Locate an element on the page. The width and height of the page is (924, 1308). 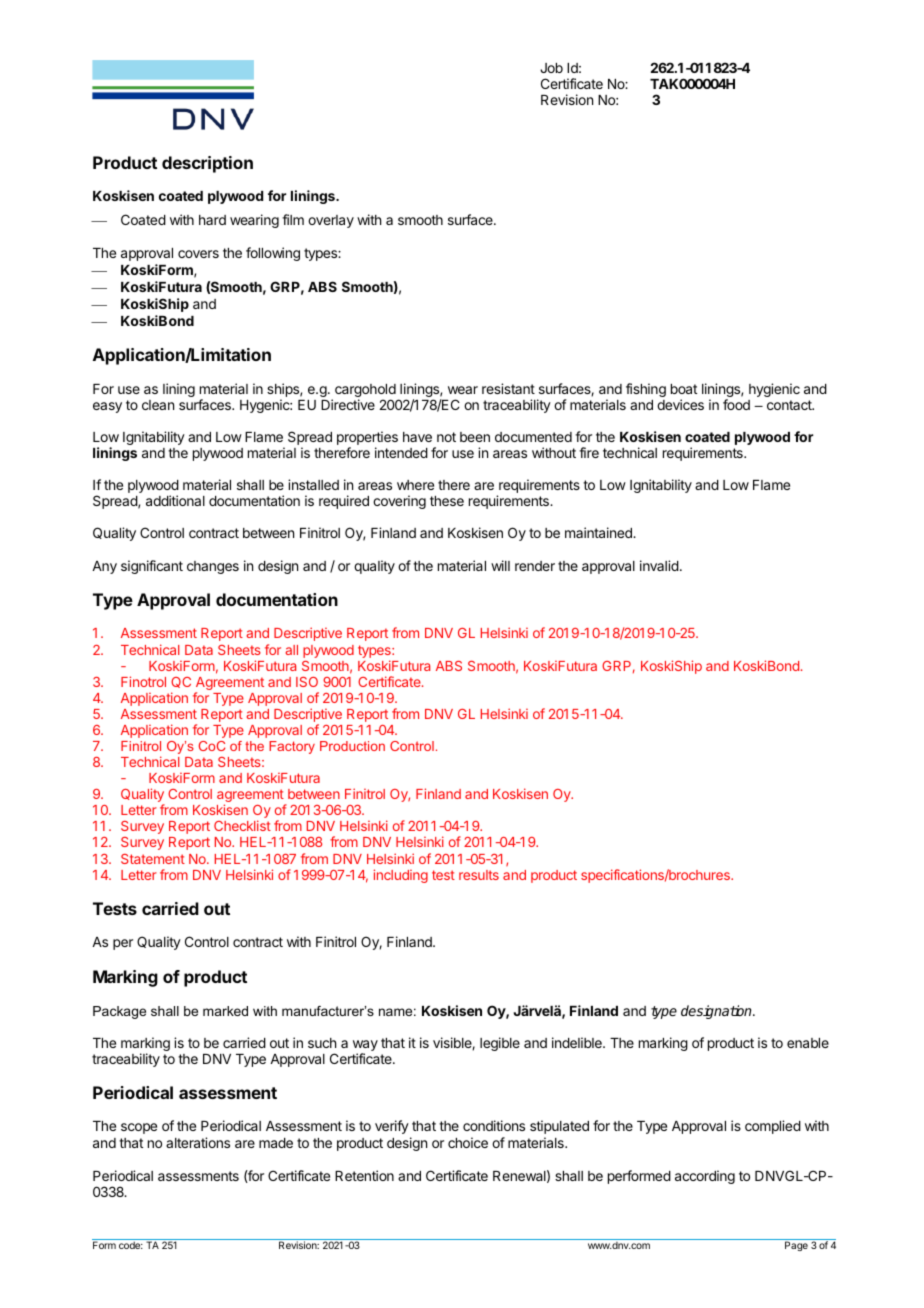
Job is located at coordinates (551, 68).
